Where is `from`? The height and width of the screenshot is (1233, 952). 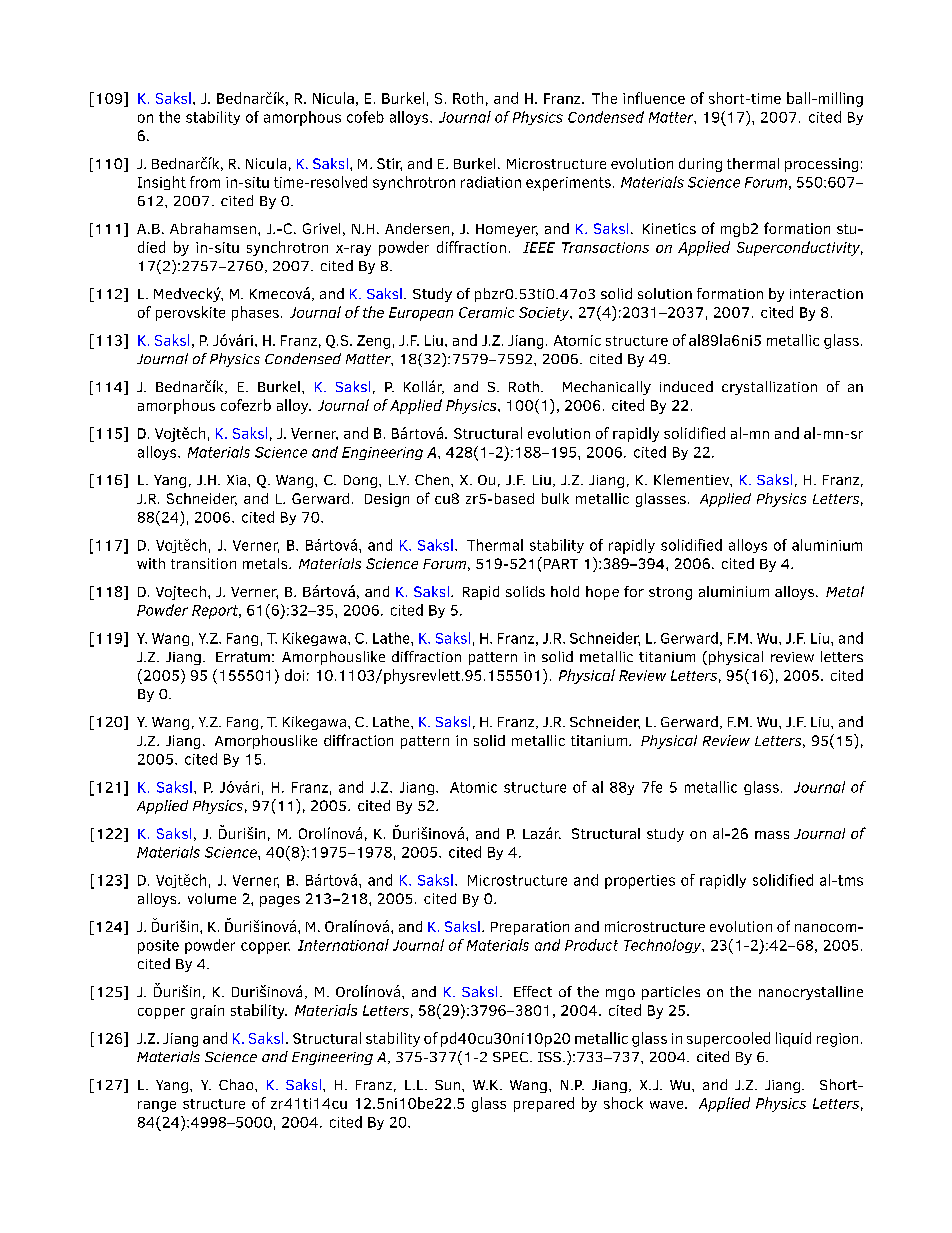
from is located at coordinates (205, 182).
